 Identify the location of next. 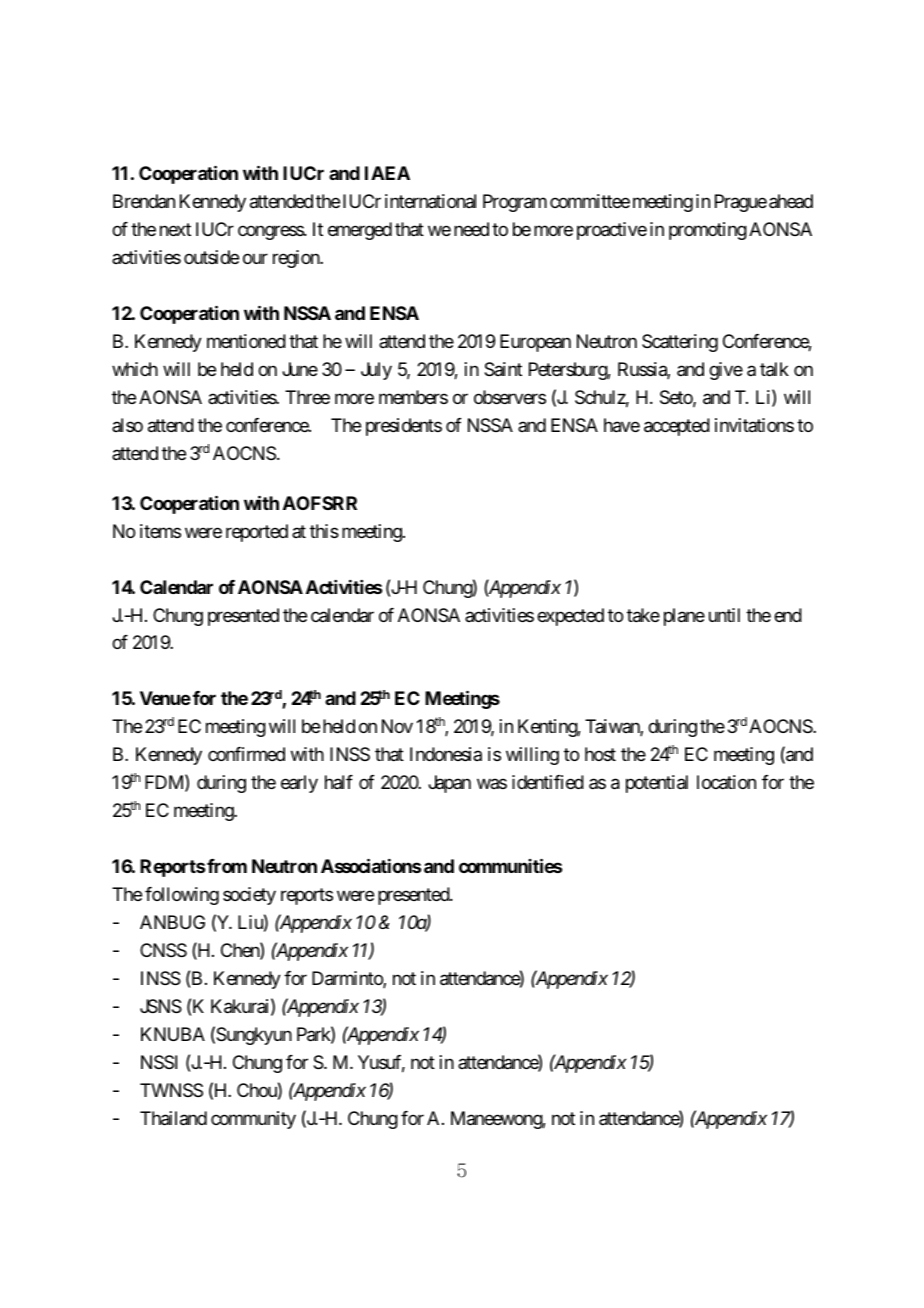
(175, 230).
